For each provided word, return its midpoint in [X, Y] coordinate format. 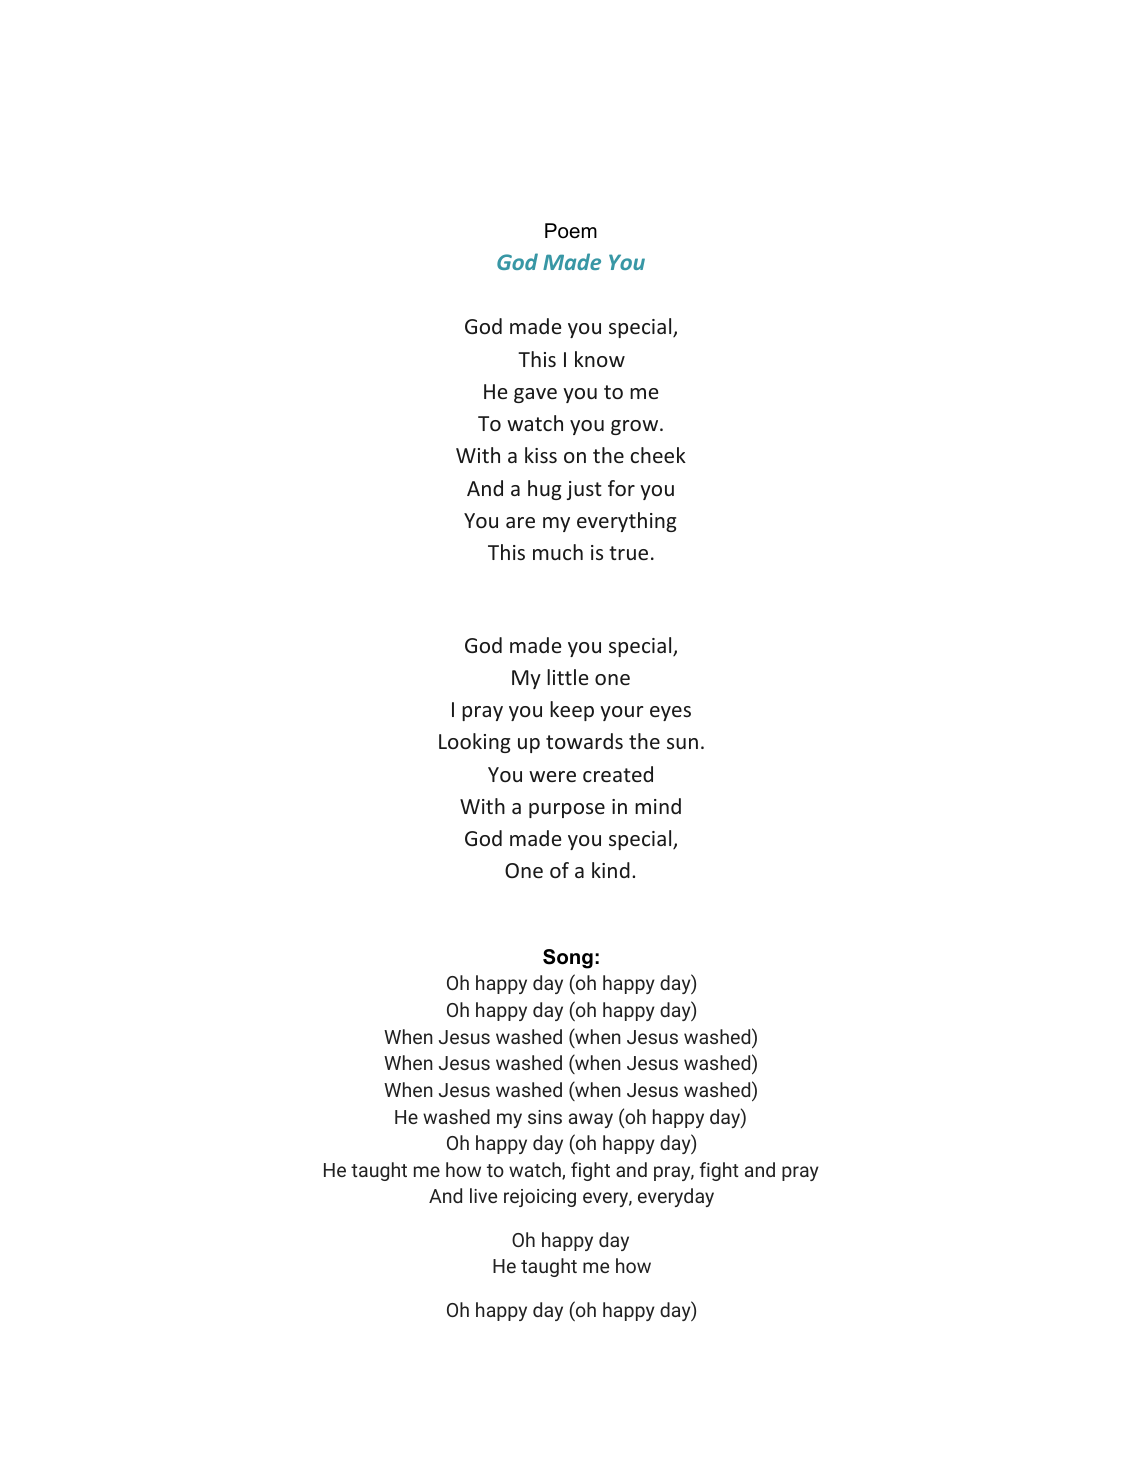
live [483, 1195]
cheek [658, 455]
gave [535, 395]
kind [611, 870]
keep [572, 711]
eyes [670, 713]
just [584, 490]
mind [658, 806]
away [591, 1120]
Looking [474, 743]
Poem [571, 231]
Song [568, 959]
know [600, 359]
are [520, 522]
